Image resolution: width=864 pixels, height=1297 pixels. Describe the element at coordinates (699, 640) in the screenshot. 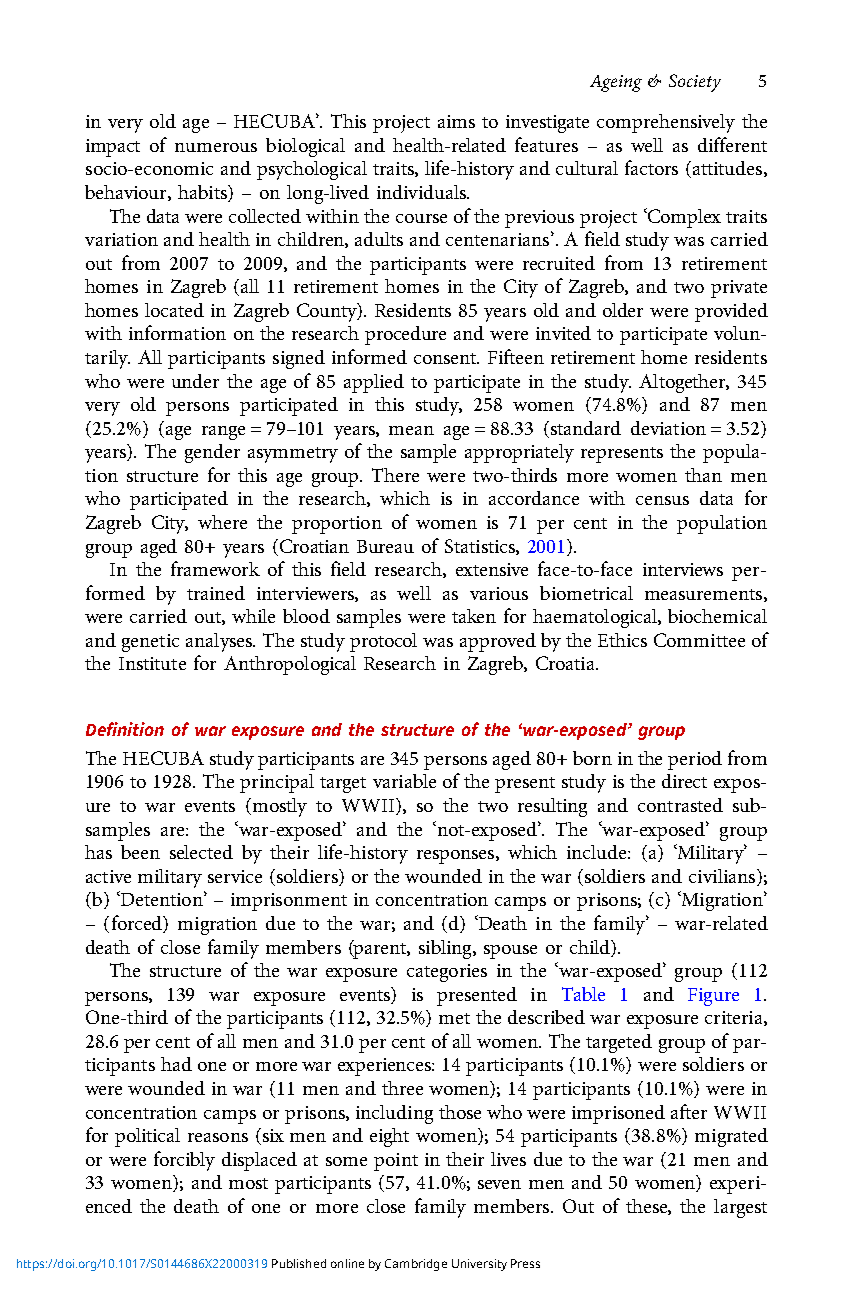

I see `Committee` at that location.
